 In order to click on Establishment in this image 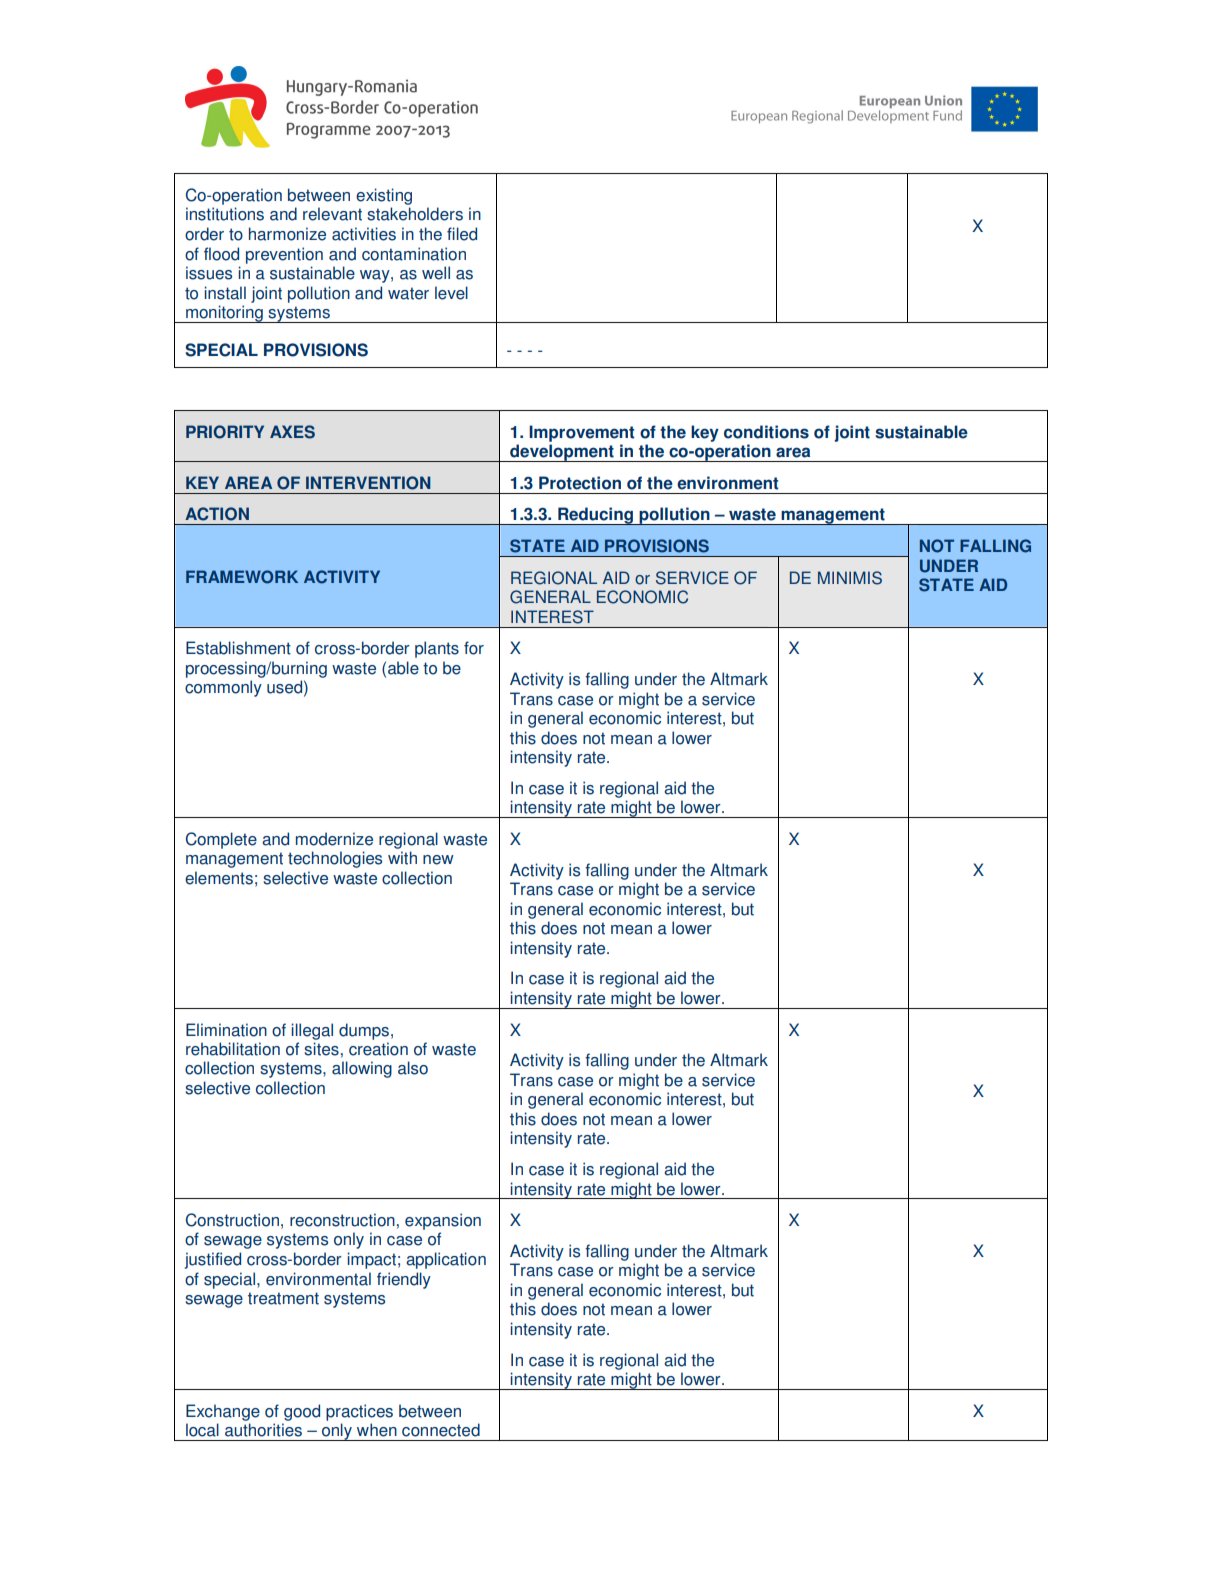, I will do `click(238, 648)`.
